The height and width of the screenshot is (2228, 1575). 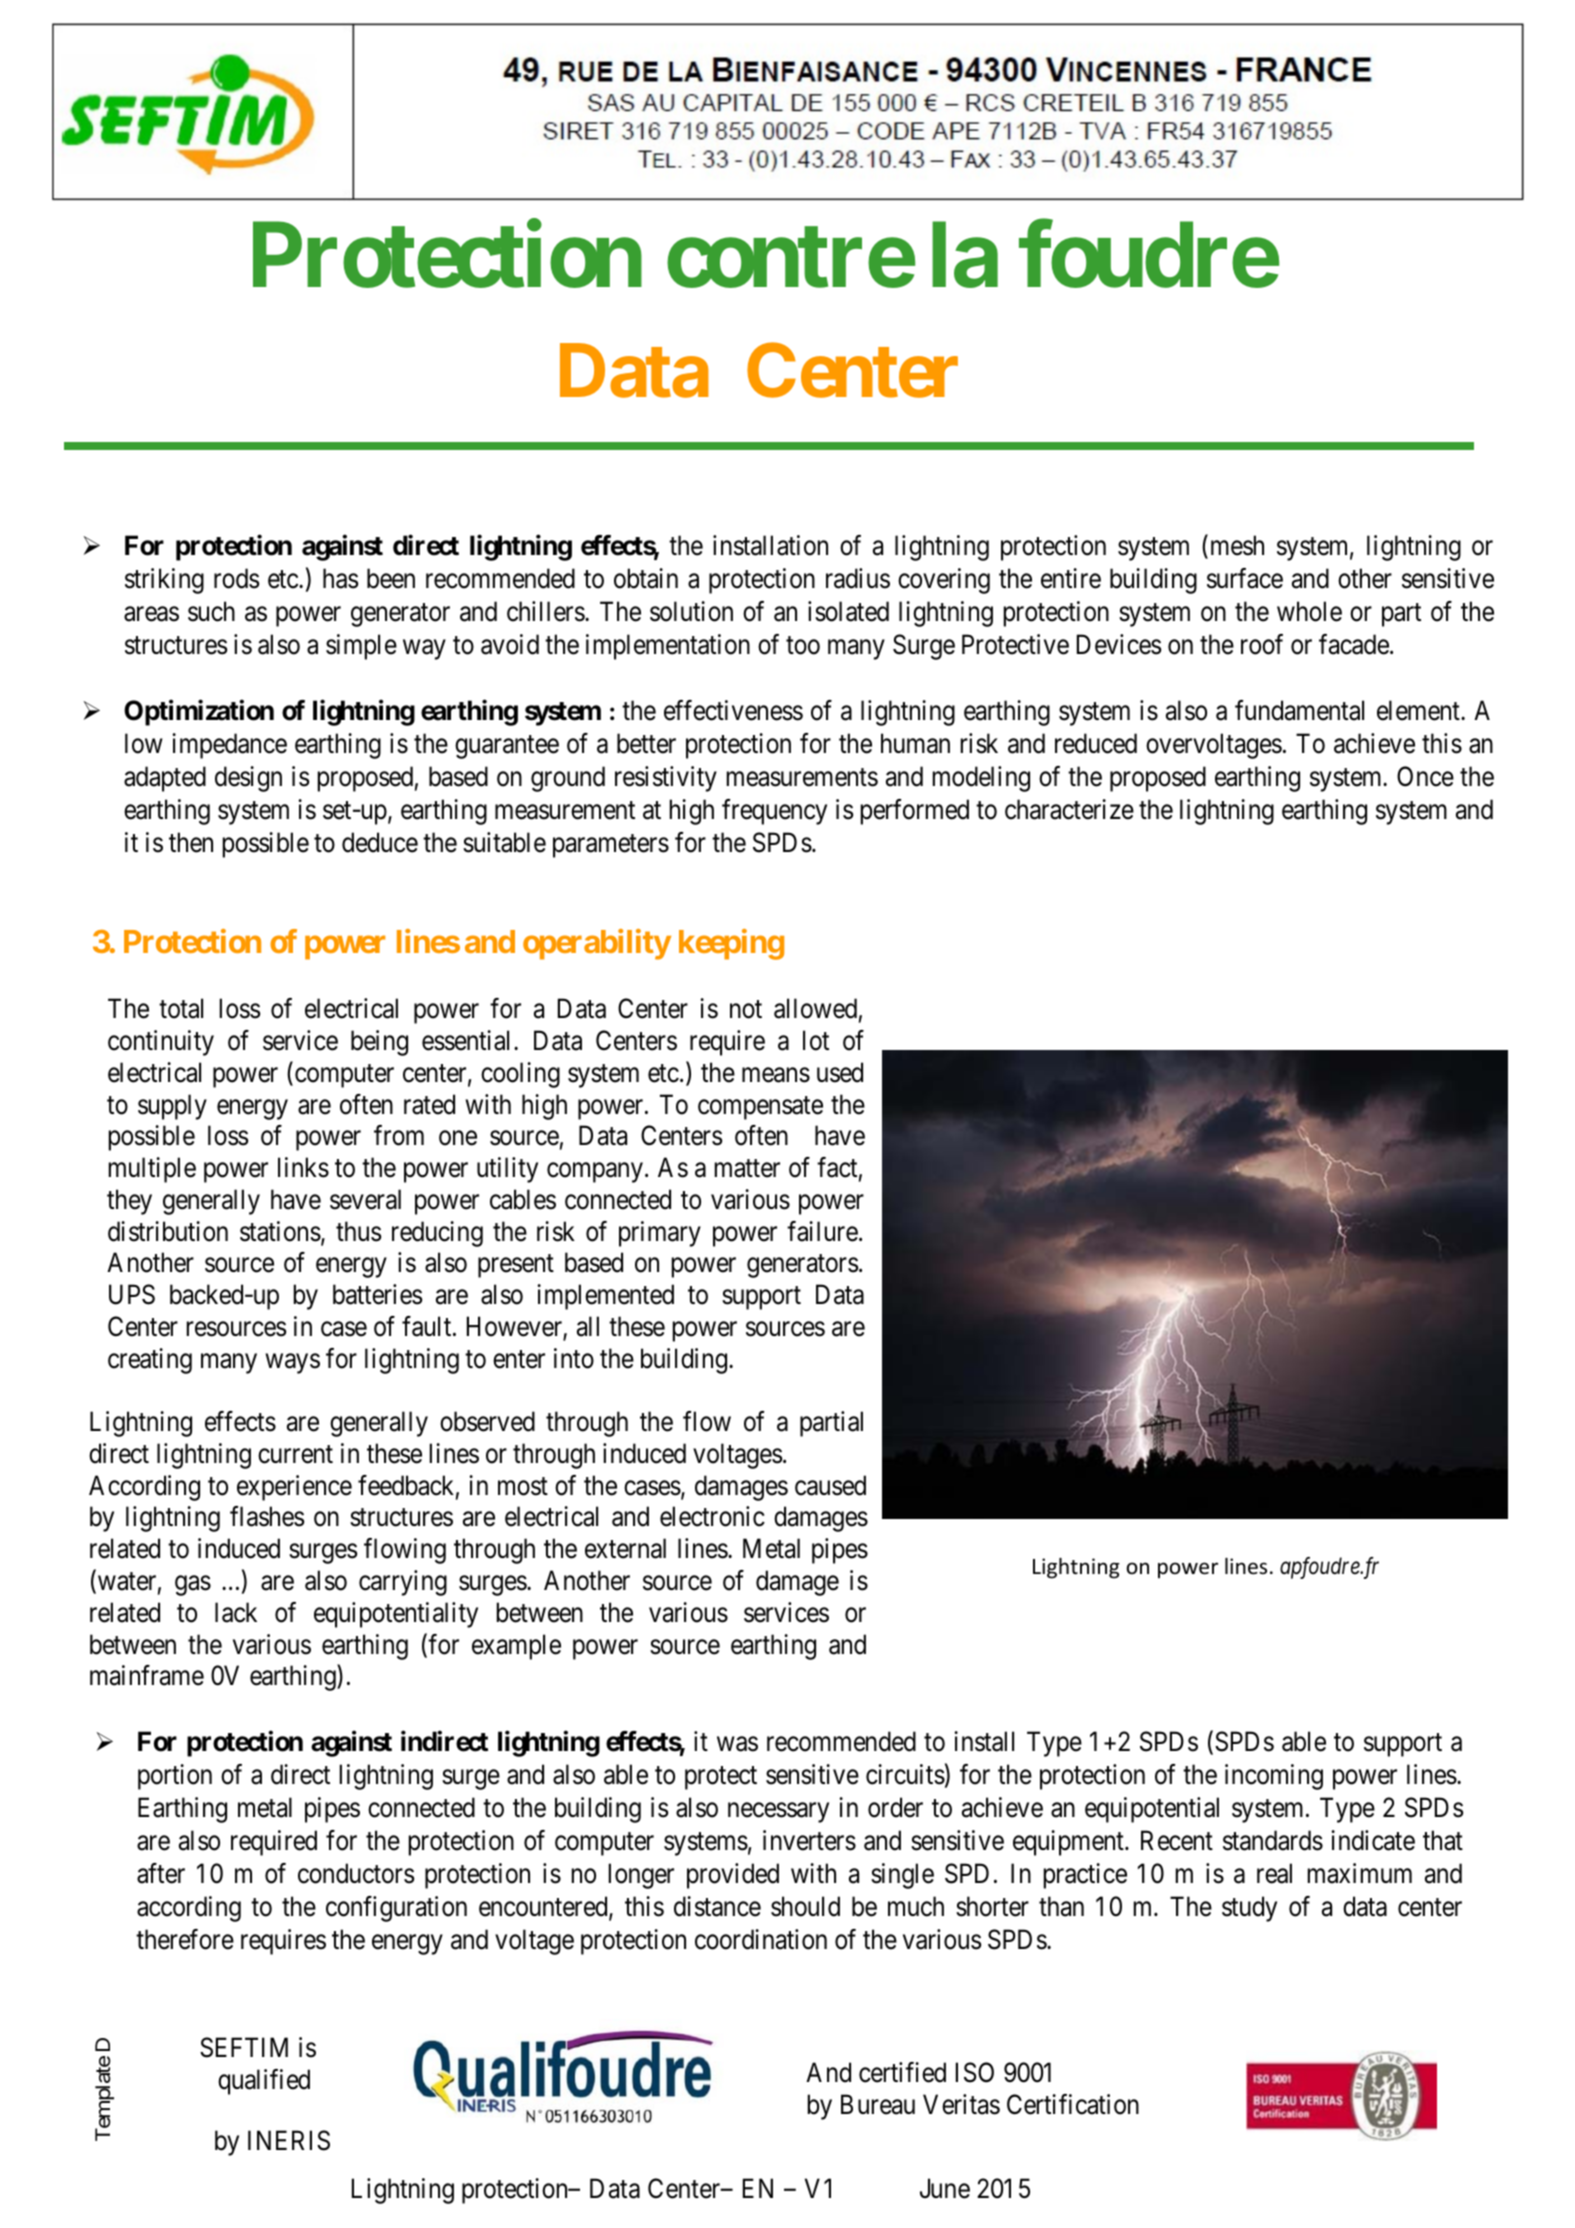 What do you see at coordinates (1274, 1777) in the screenshot?
I see `incoming` at bounding box center [1274, 1777].
